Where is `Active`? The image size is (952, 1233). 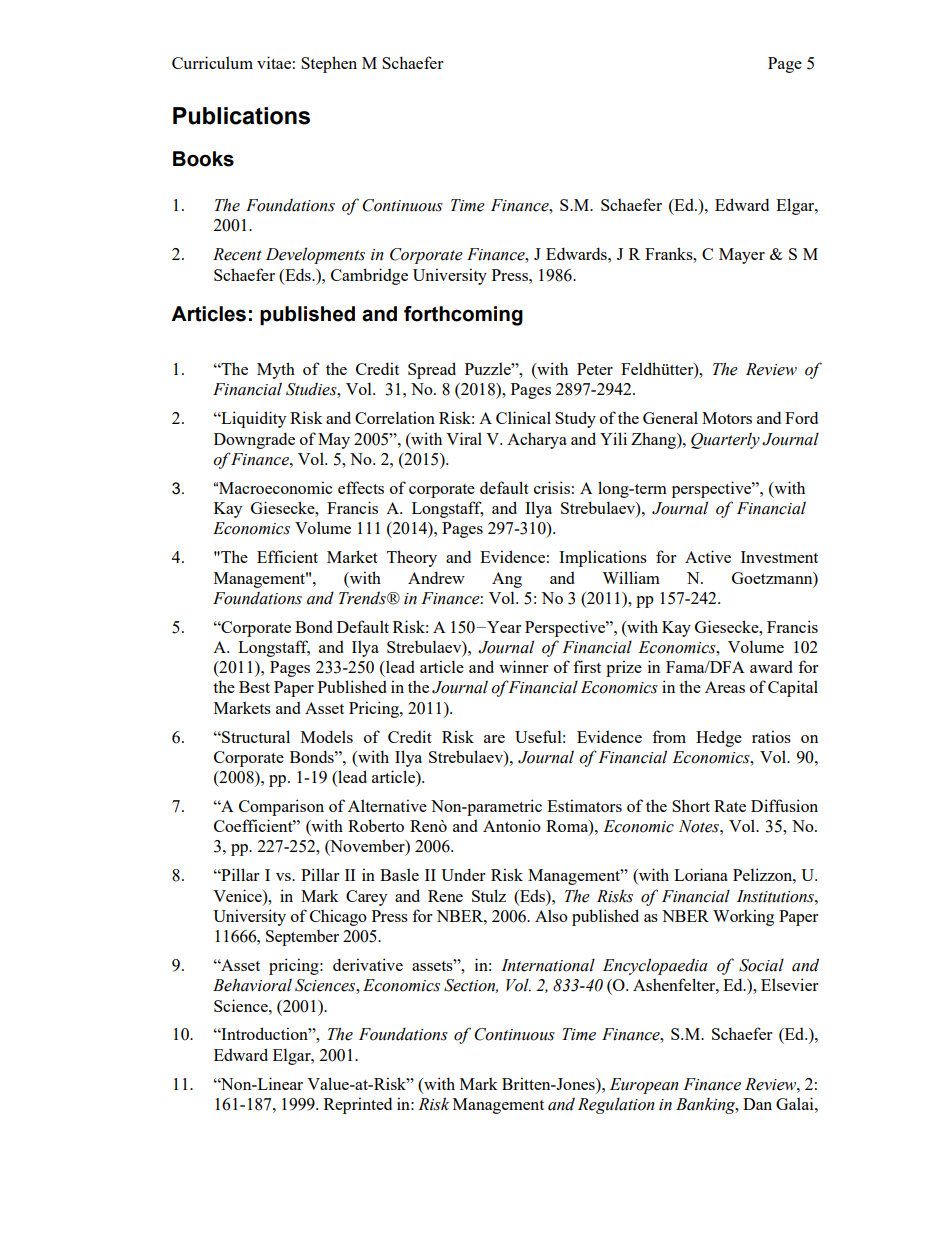
Active is located at coordinates (708, 556).
